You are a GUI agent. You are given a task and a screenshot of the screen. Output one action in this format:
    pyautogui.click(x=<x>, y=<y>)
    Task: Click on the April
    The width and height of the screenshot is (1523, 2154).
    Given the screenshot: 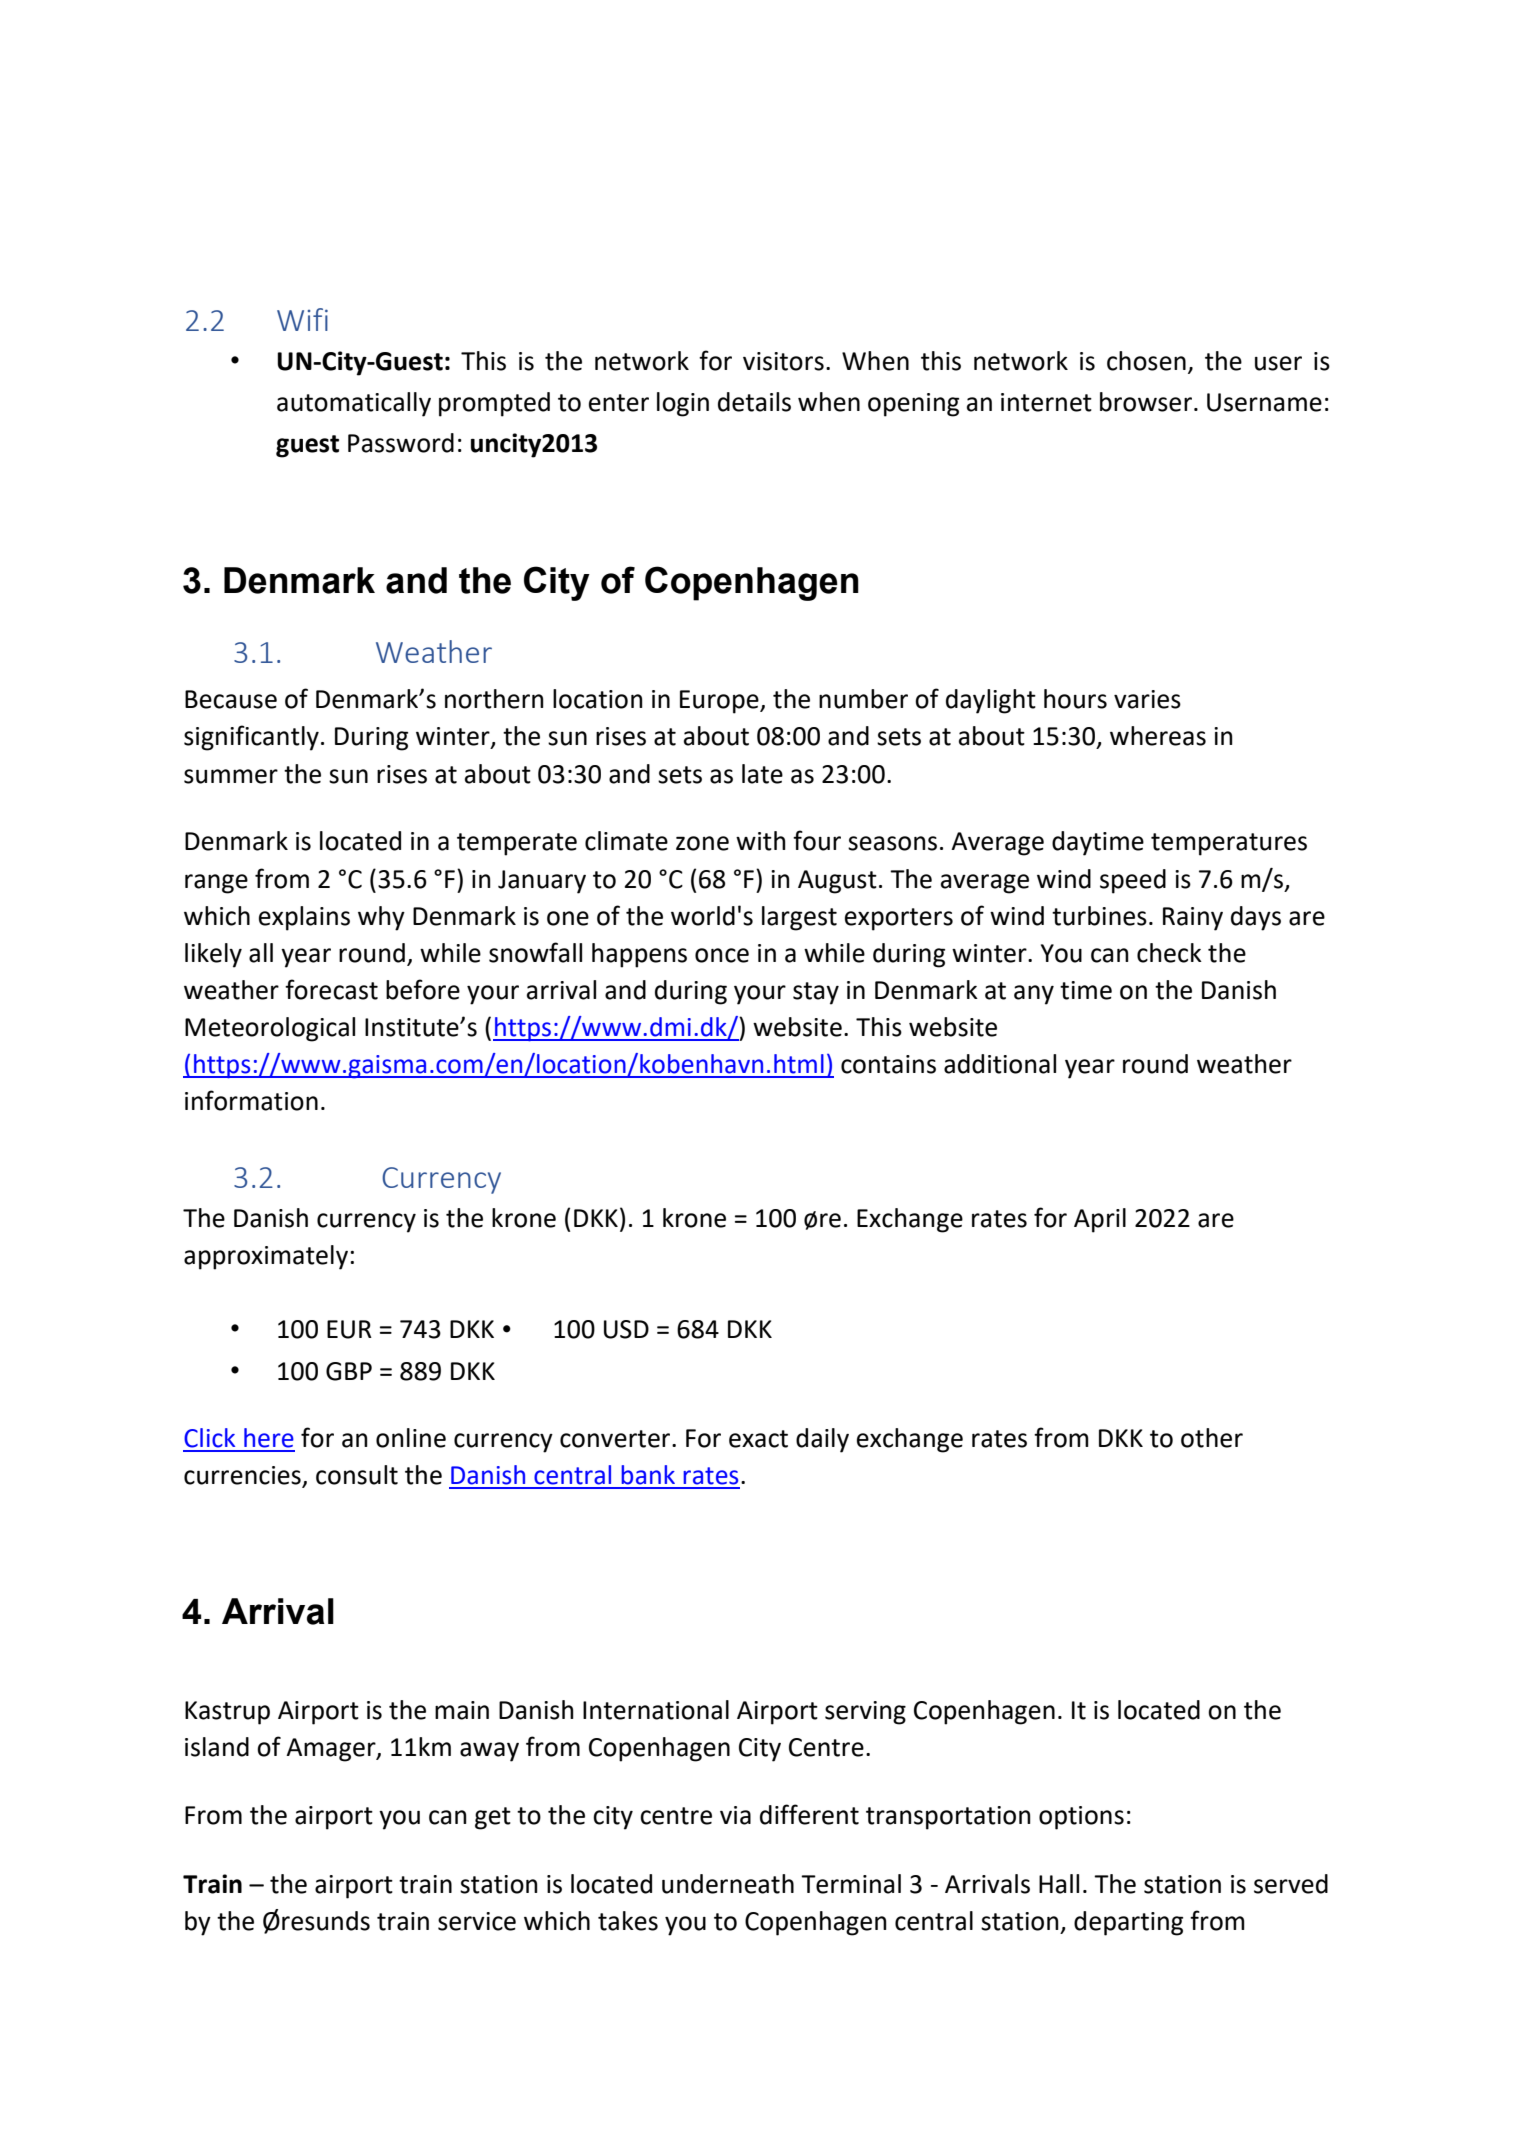 What is the action you would take?
    pyautogui.click(x=1100, y=1220)
